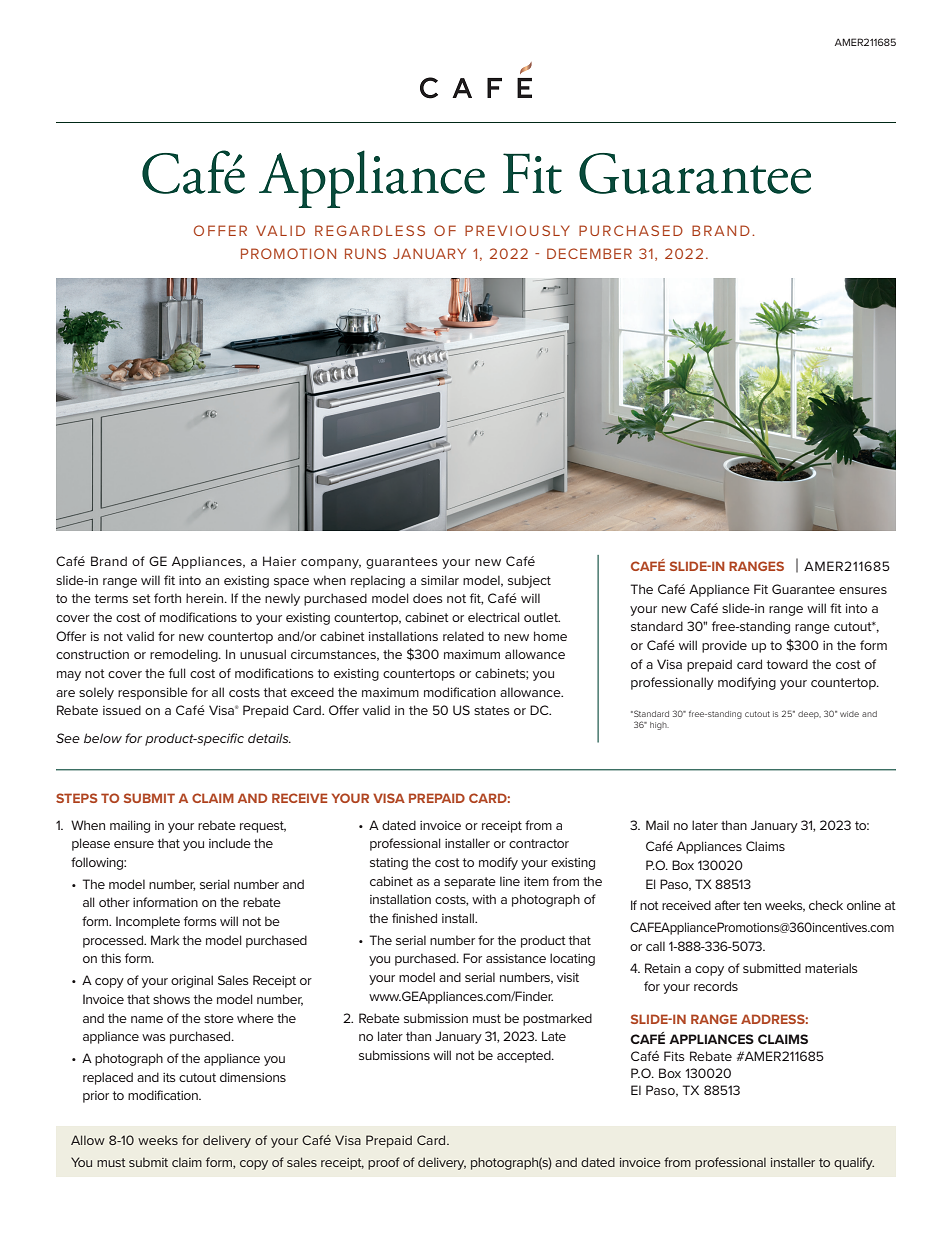 The width and height of the screenshot is (952, 1233). Describe the element at coordinates (492, 710) in the screenshot. I see `states` at that location.
